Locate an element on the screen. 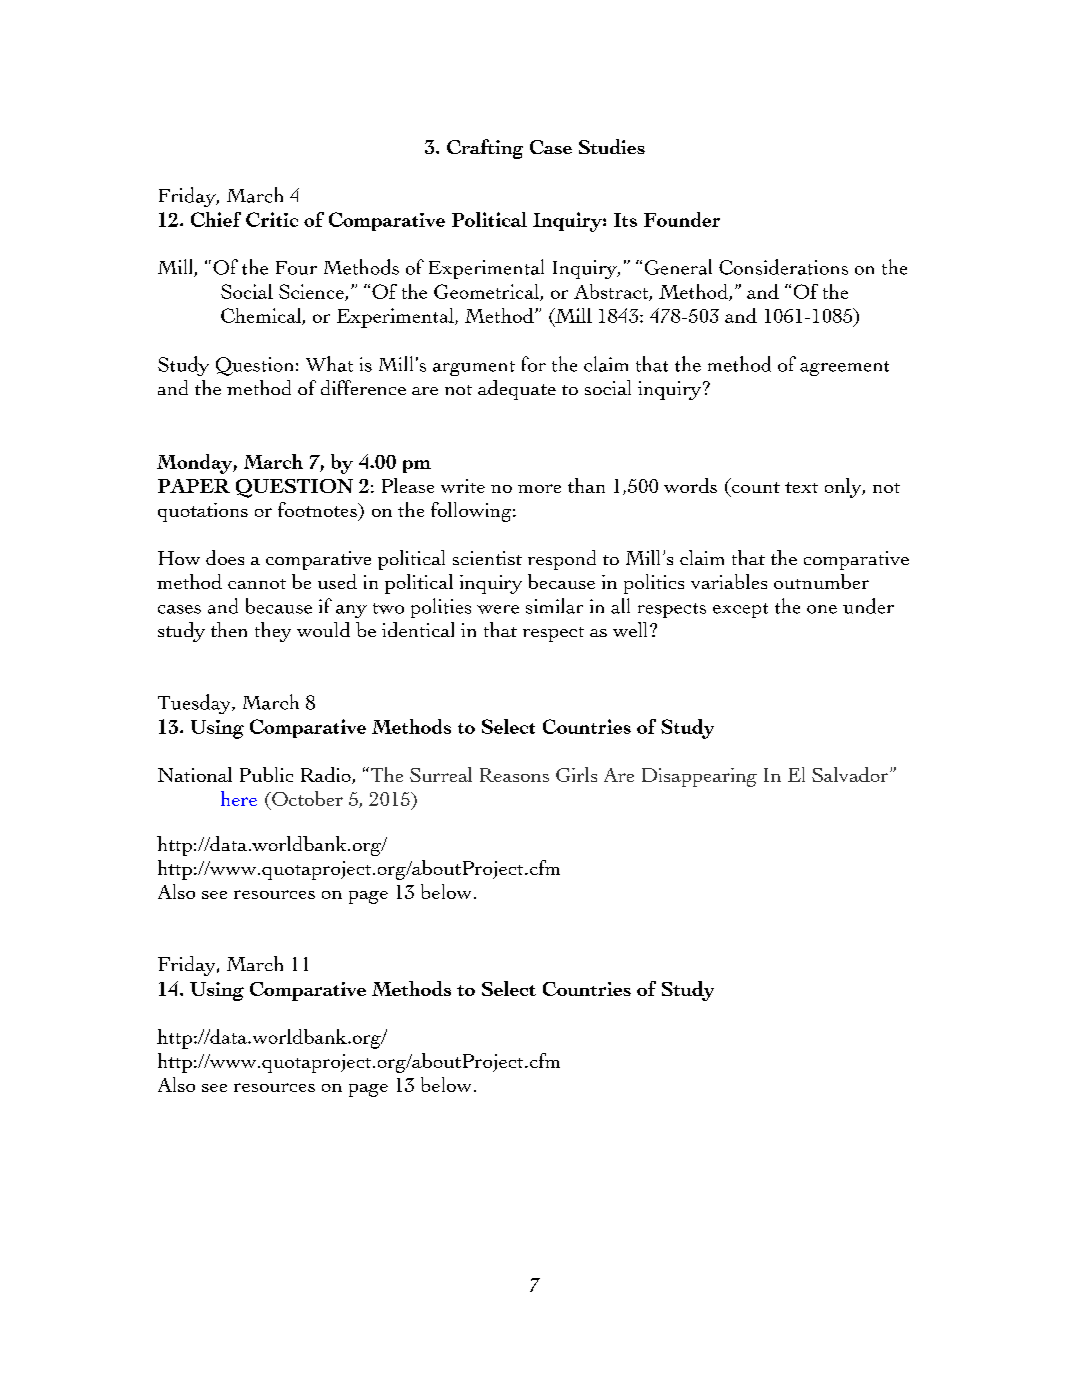 The height and width of the screenshot is (1384, 1070). Disappearing is located at coordinates (699, 777).
